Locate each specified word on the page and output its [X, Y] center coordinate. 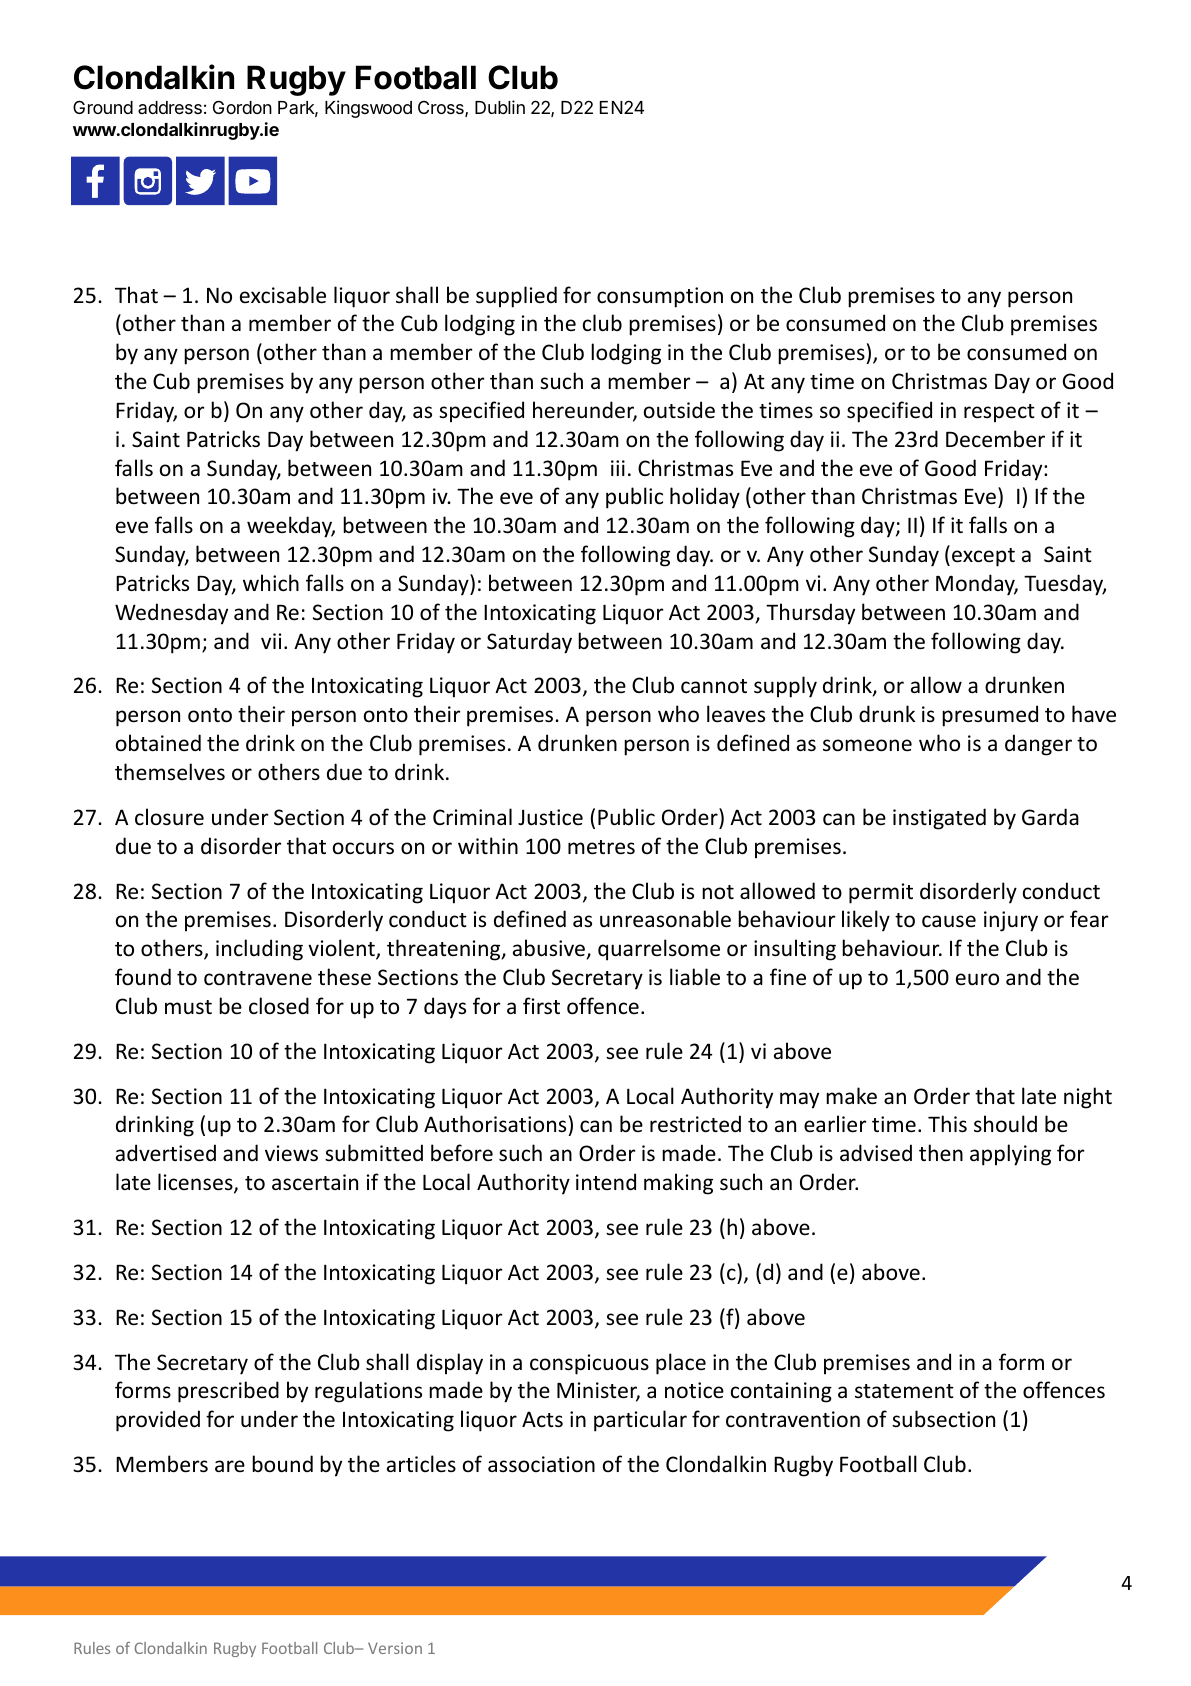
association [541, 1464]
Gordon [242, 107]
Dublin [500, 107]
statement [904, 1391]
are [230, 1466]
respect [999, 413]
